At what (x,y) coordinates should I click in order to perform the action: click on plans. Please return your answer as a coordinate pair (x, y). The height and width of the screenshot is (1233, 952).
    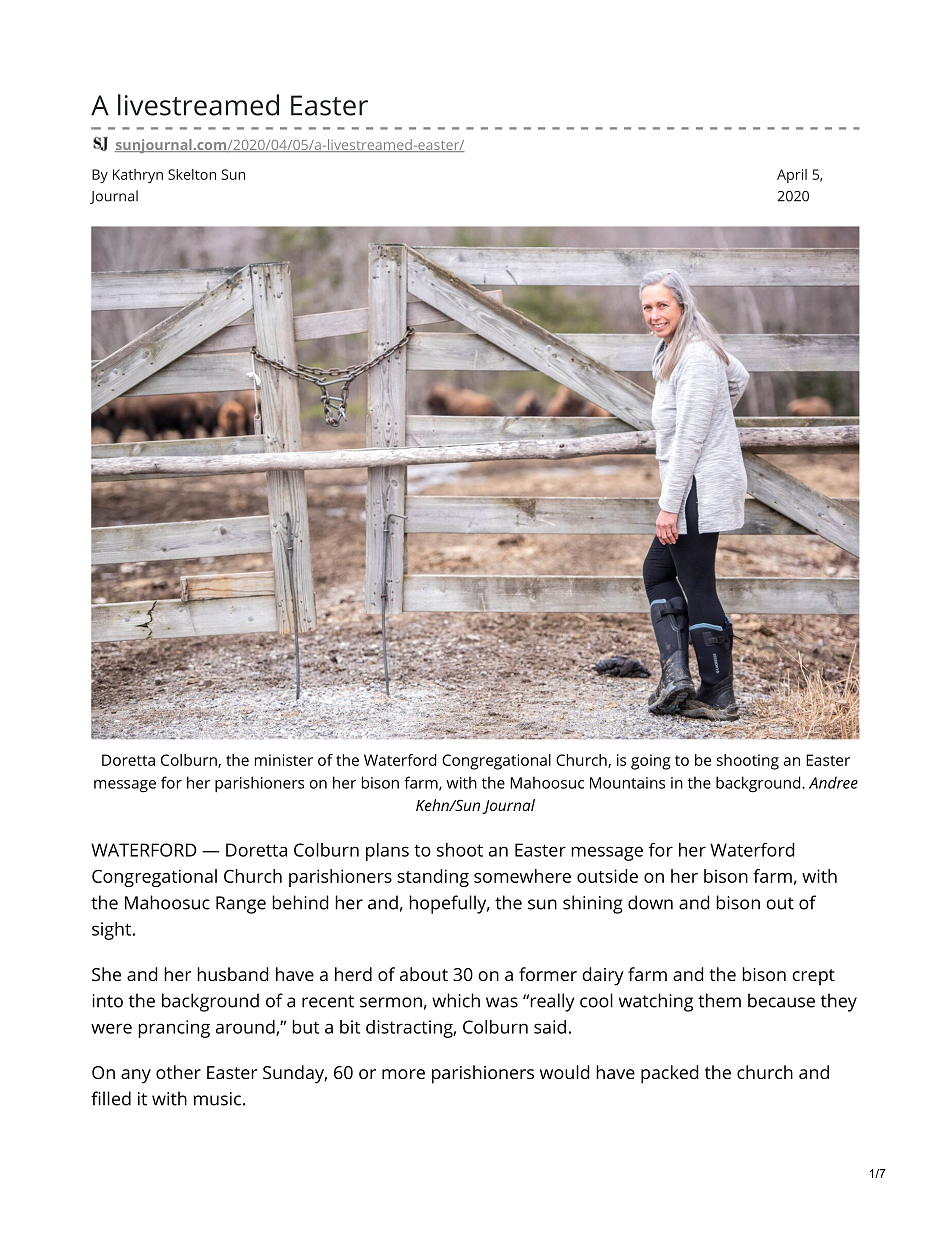
    Looking at the image, I should click on (387, 852).
